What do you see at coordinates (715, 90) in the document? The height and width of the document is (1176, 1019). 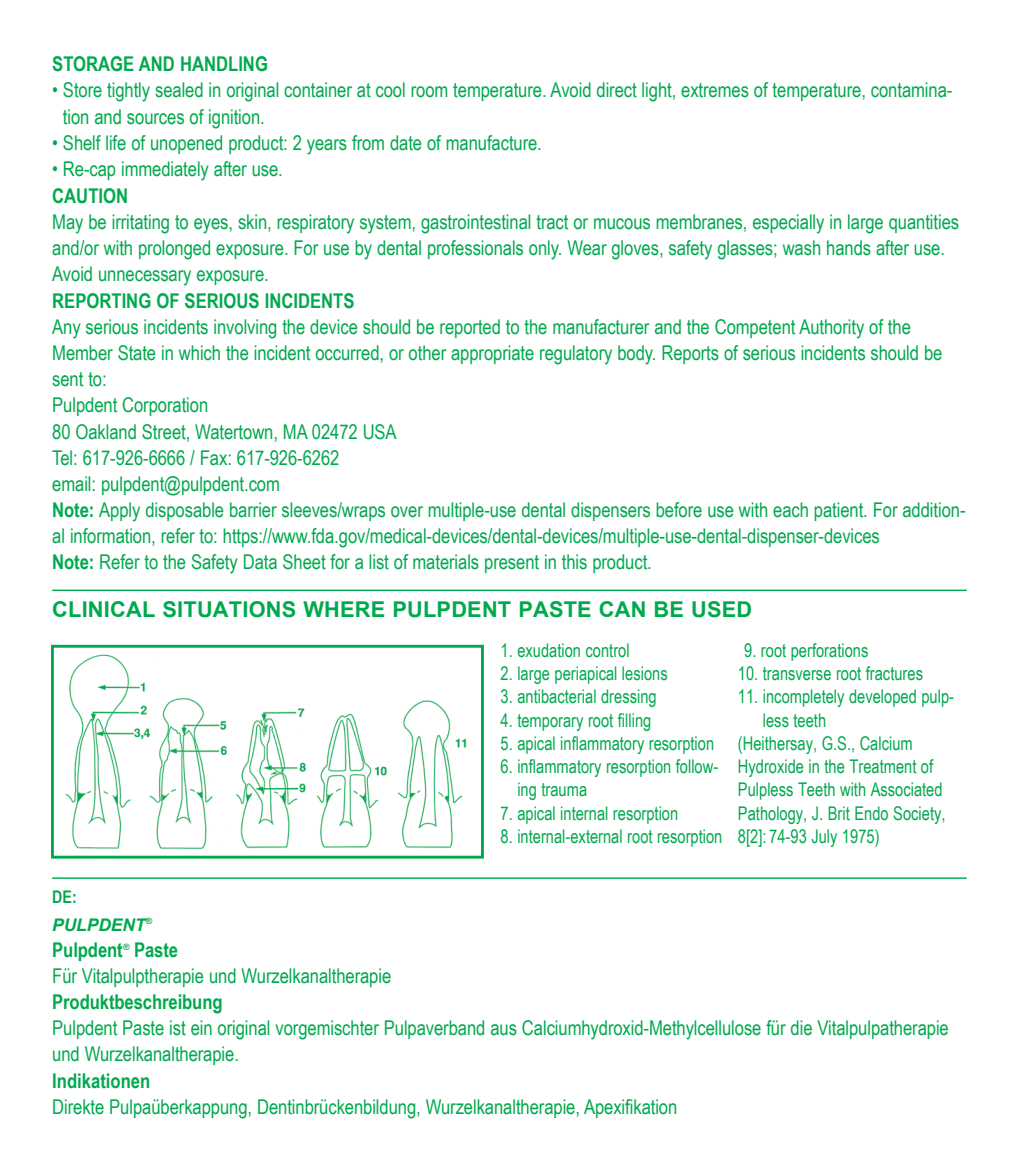 I see `extremes` at bounding box center [715, 90].
